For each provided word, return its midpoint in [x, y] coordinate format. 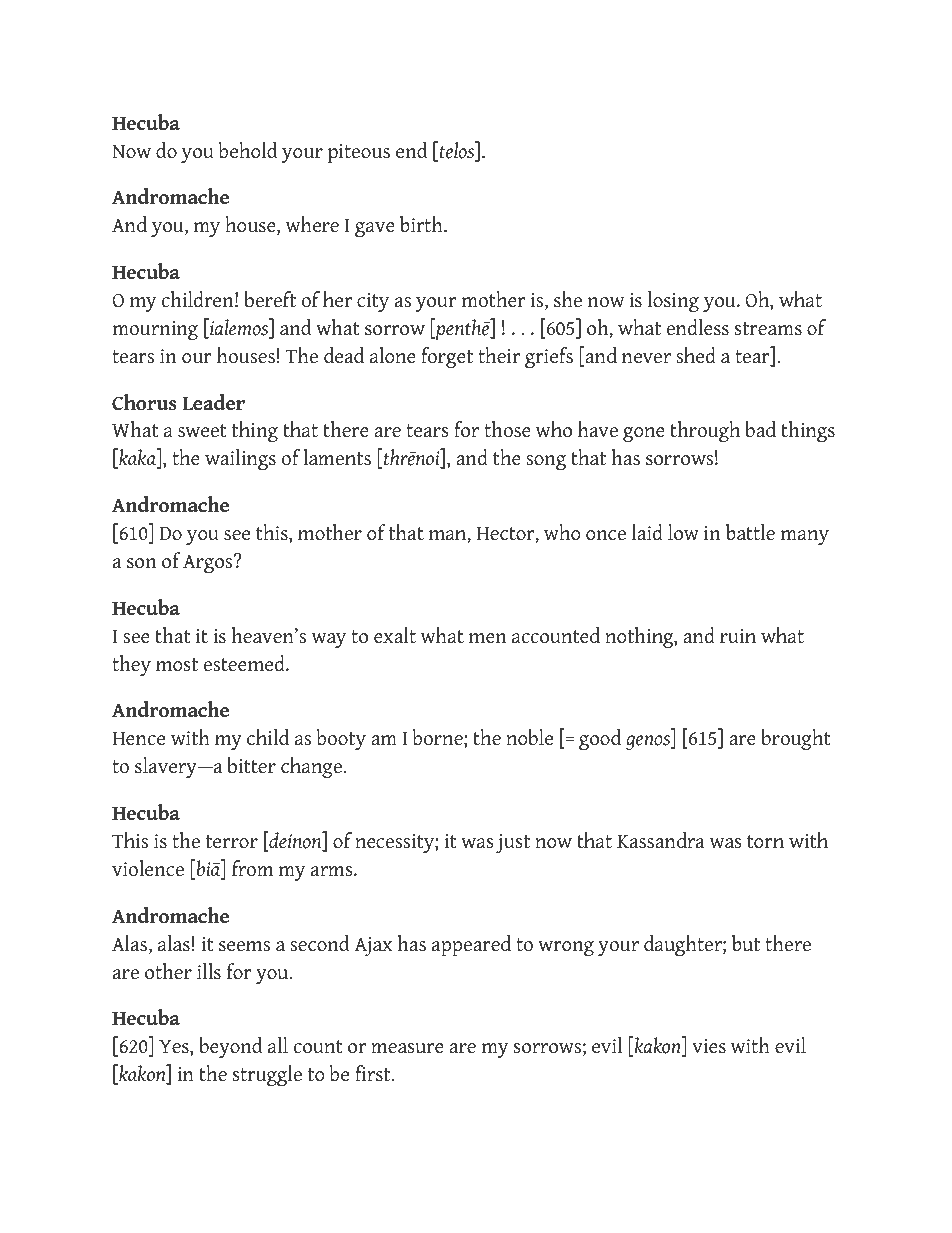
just [513, 843]
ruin [738, 636]
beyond [231, 1047]
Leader [213, 402]
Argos [209, 563]
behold [248, 150]
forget [447, 357]
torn [765, 842]
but [746, 943]
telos [457, 151]
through [705, 431]
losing [673, 301]
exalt [395, 635]
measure [407, 1048]
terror [232, 842]
